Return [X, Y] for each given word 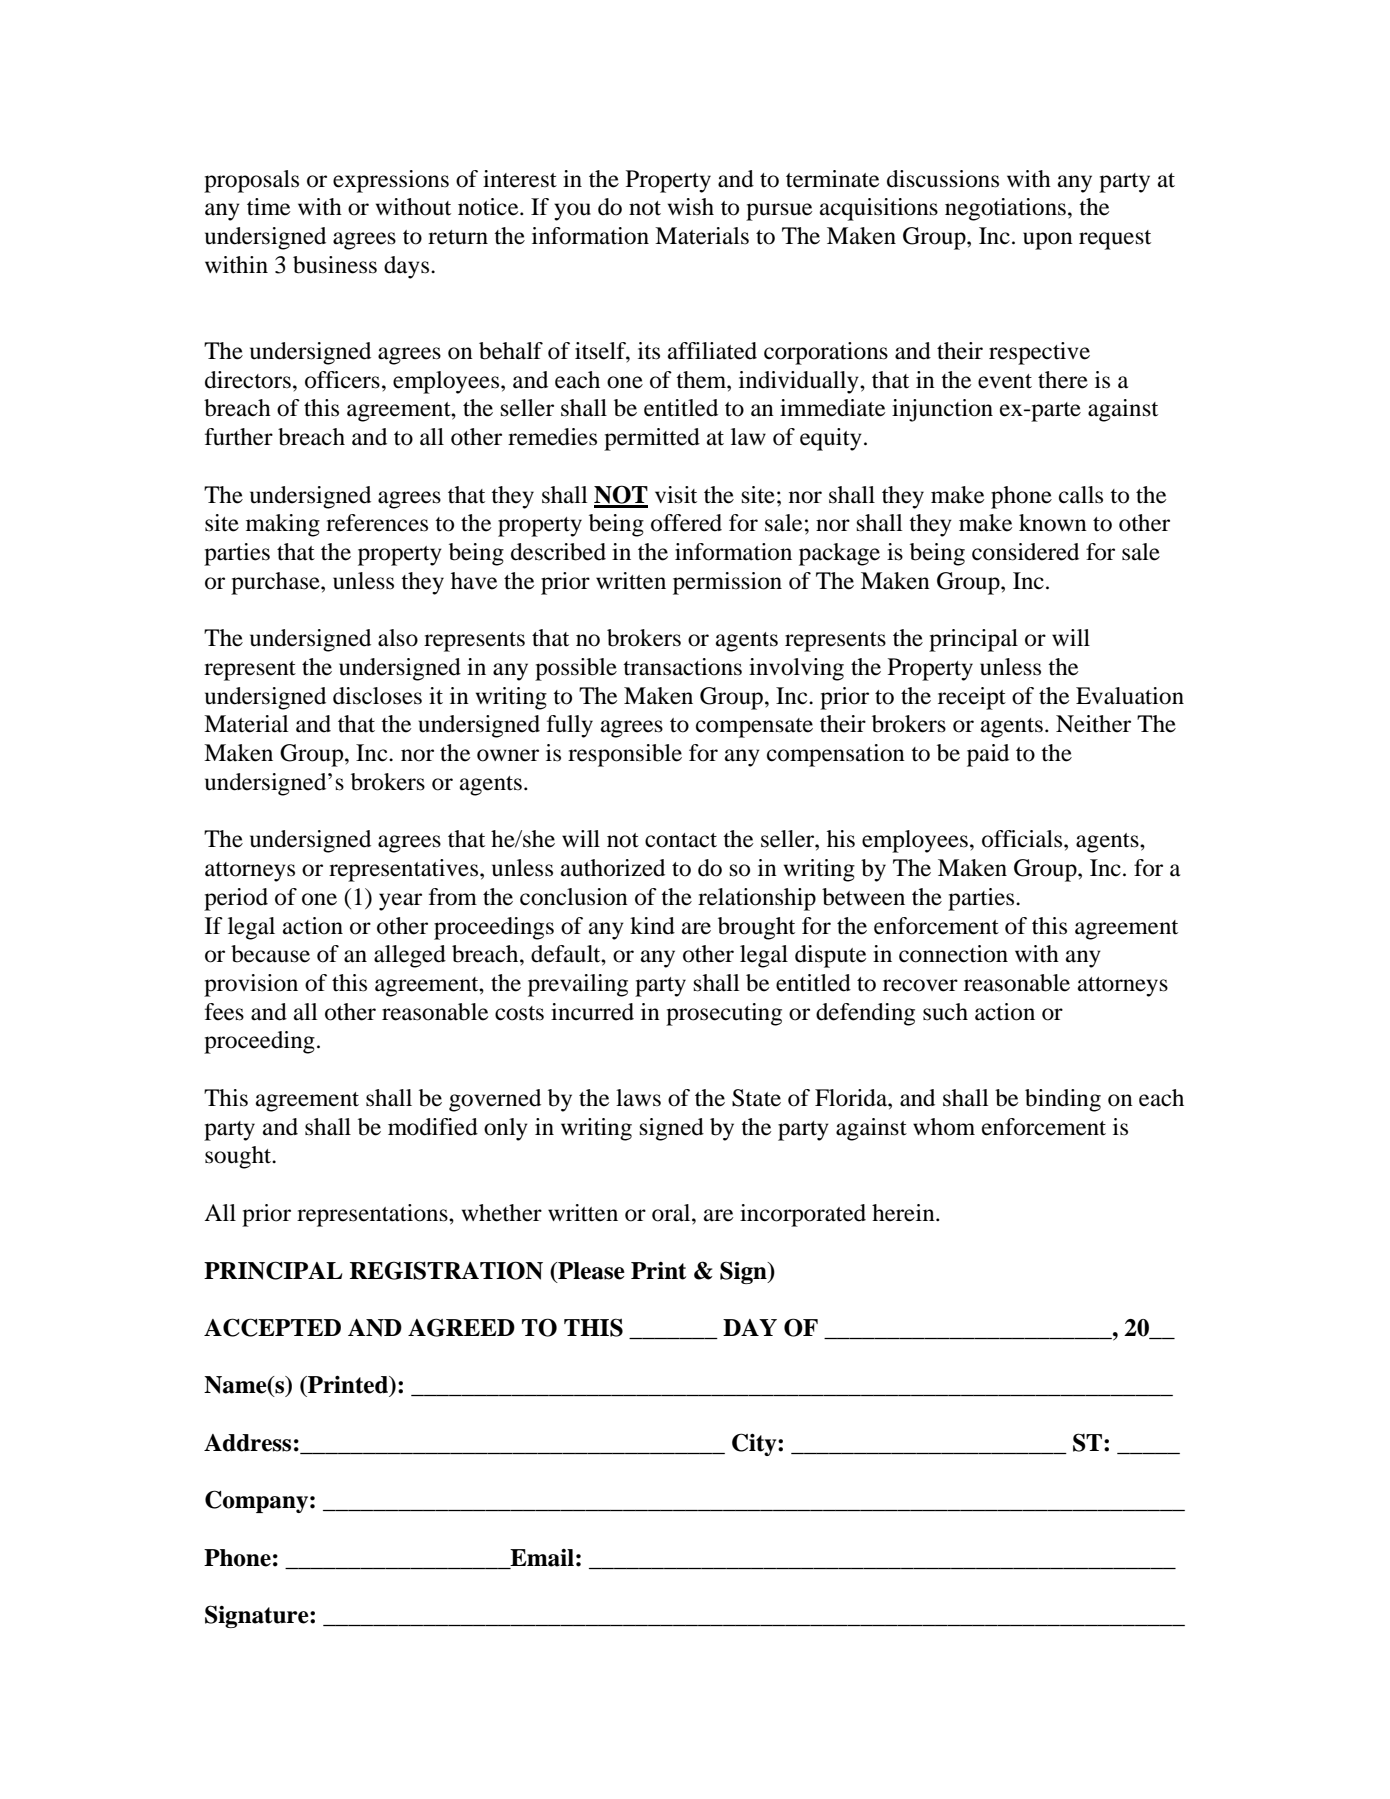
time [268, 207]
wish [691, 207]
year [400, 902]
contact [681, 840]
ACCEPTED [272, 1327]
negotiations [1005, 209]
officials [1023, 839]
